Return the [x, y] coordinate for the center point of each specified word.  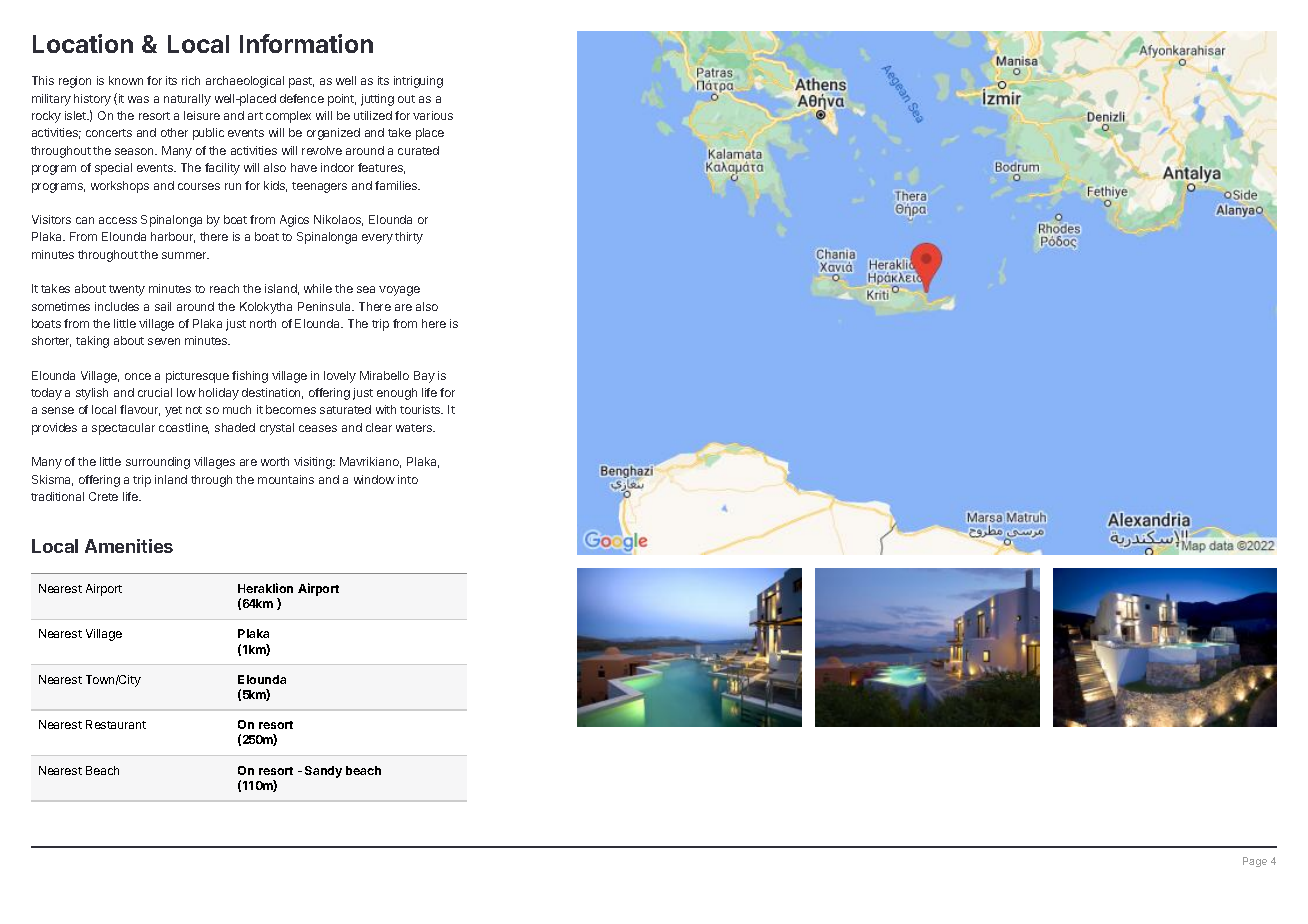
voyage [399, 291]
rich [191, 80]
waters [415, 428]
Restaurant [116, 724]
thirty [409, 238]
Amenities [129, 546]
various [433, 115]
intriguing [418, 82]
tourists [421, 409]
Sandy [323, 772]
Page [1255, 862]
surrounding [158, 463]
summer [185, 255]
